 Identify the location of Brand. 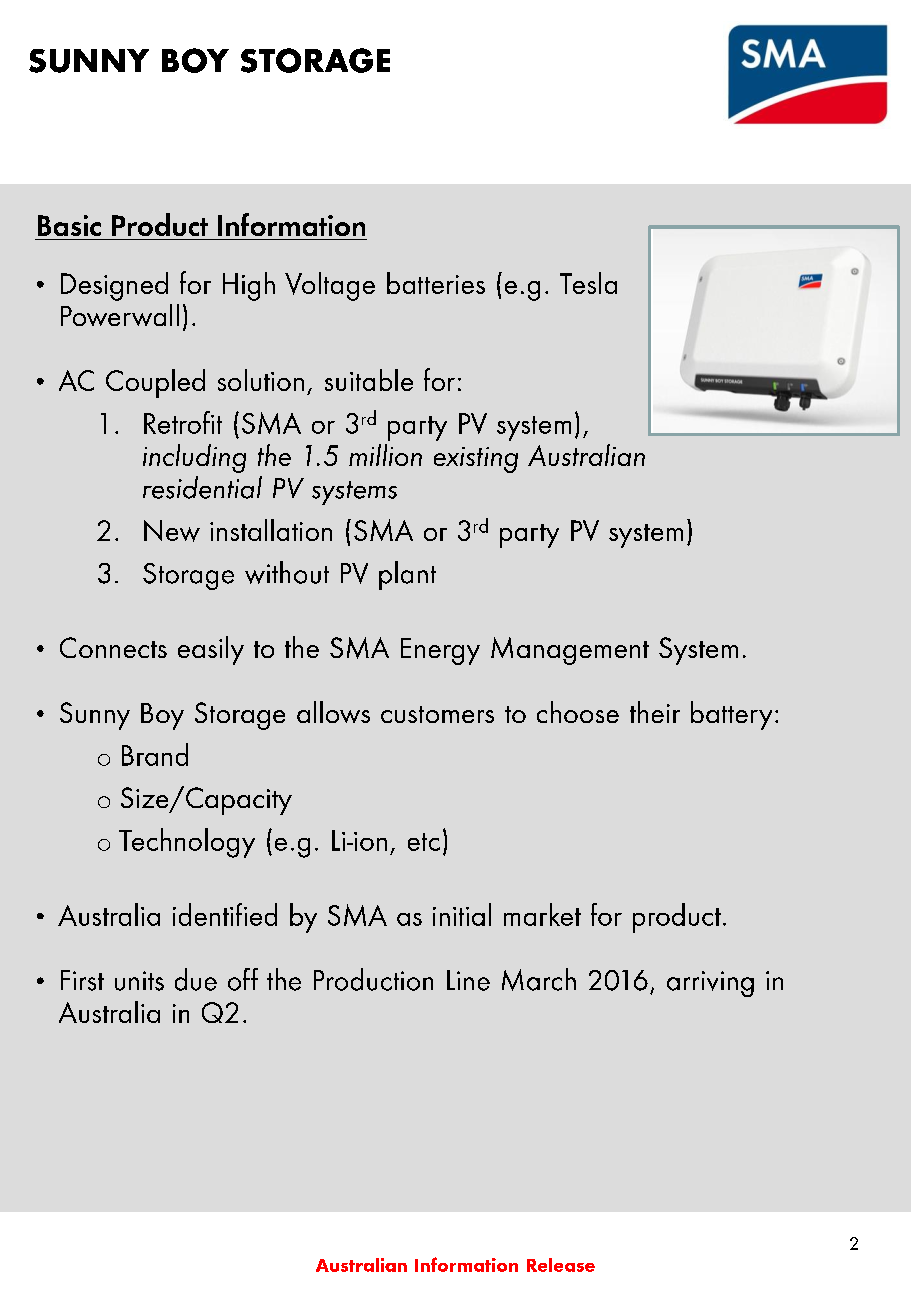
(155, 754).
